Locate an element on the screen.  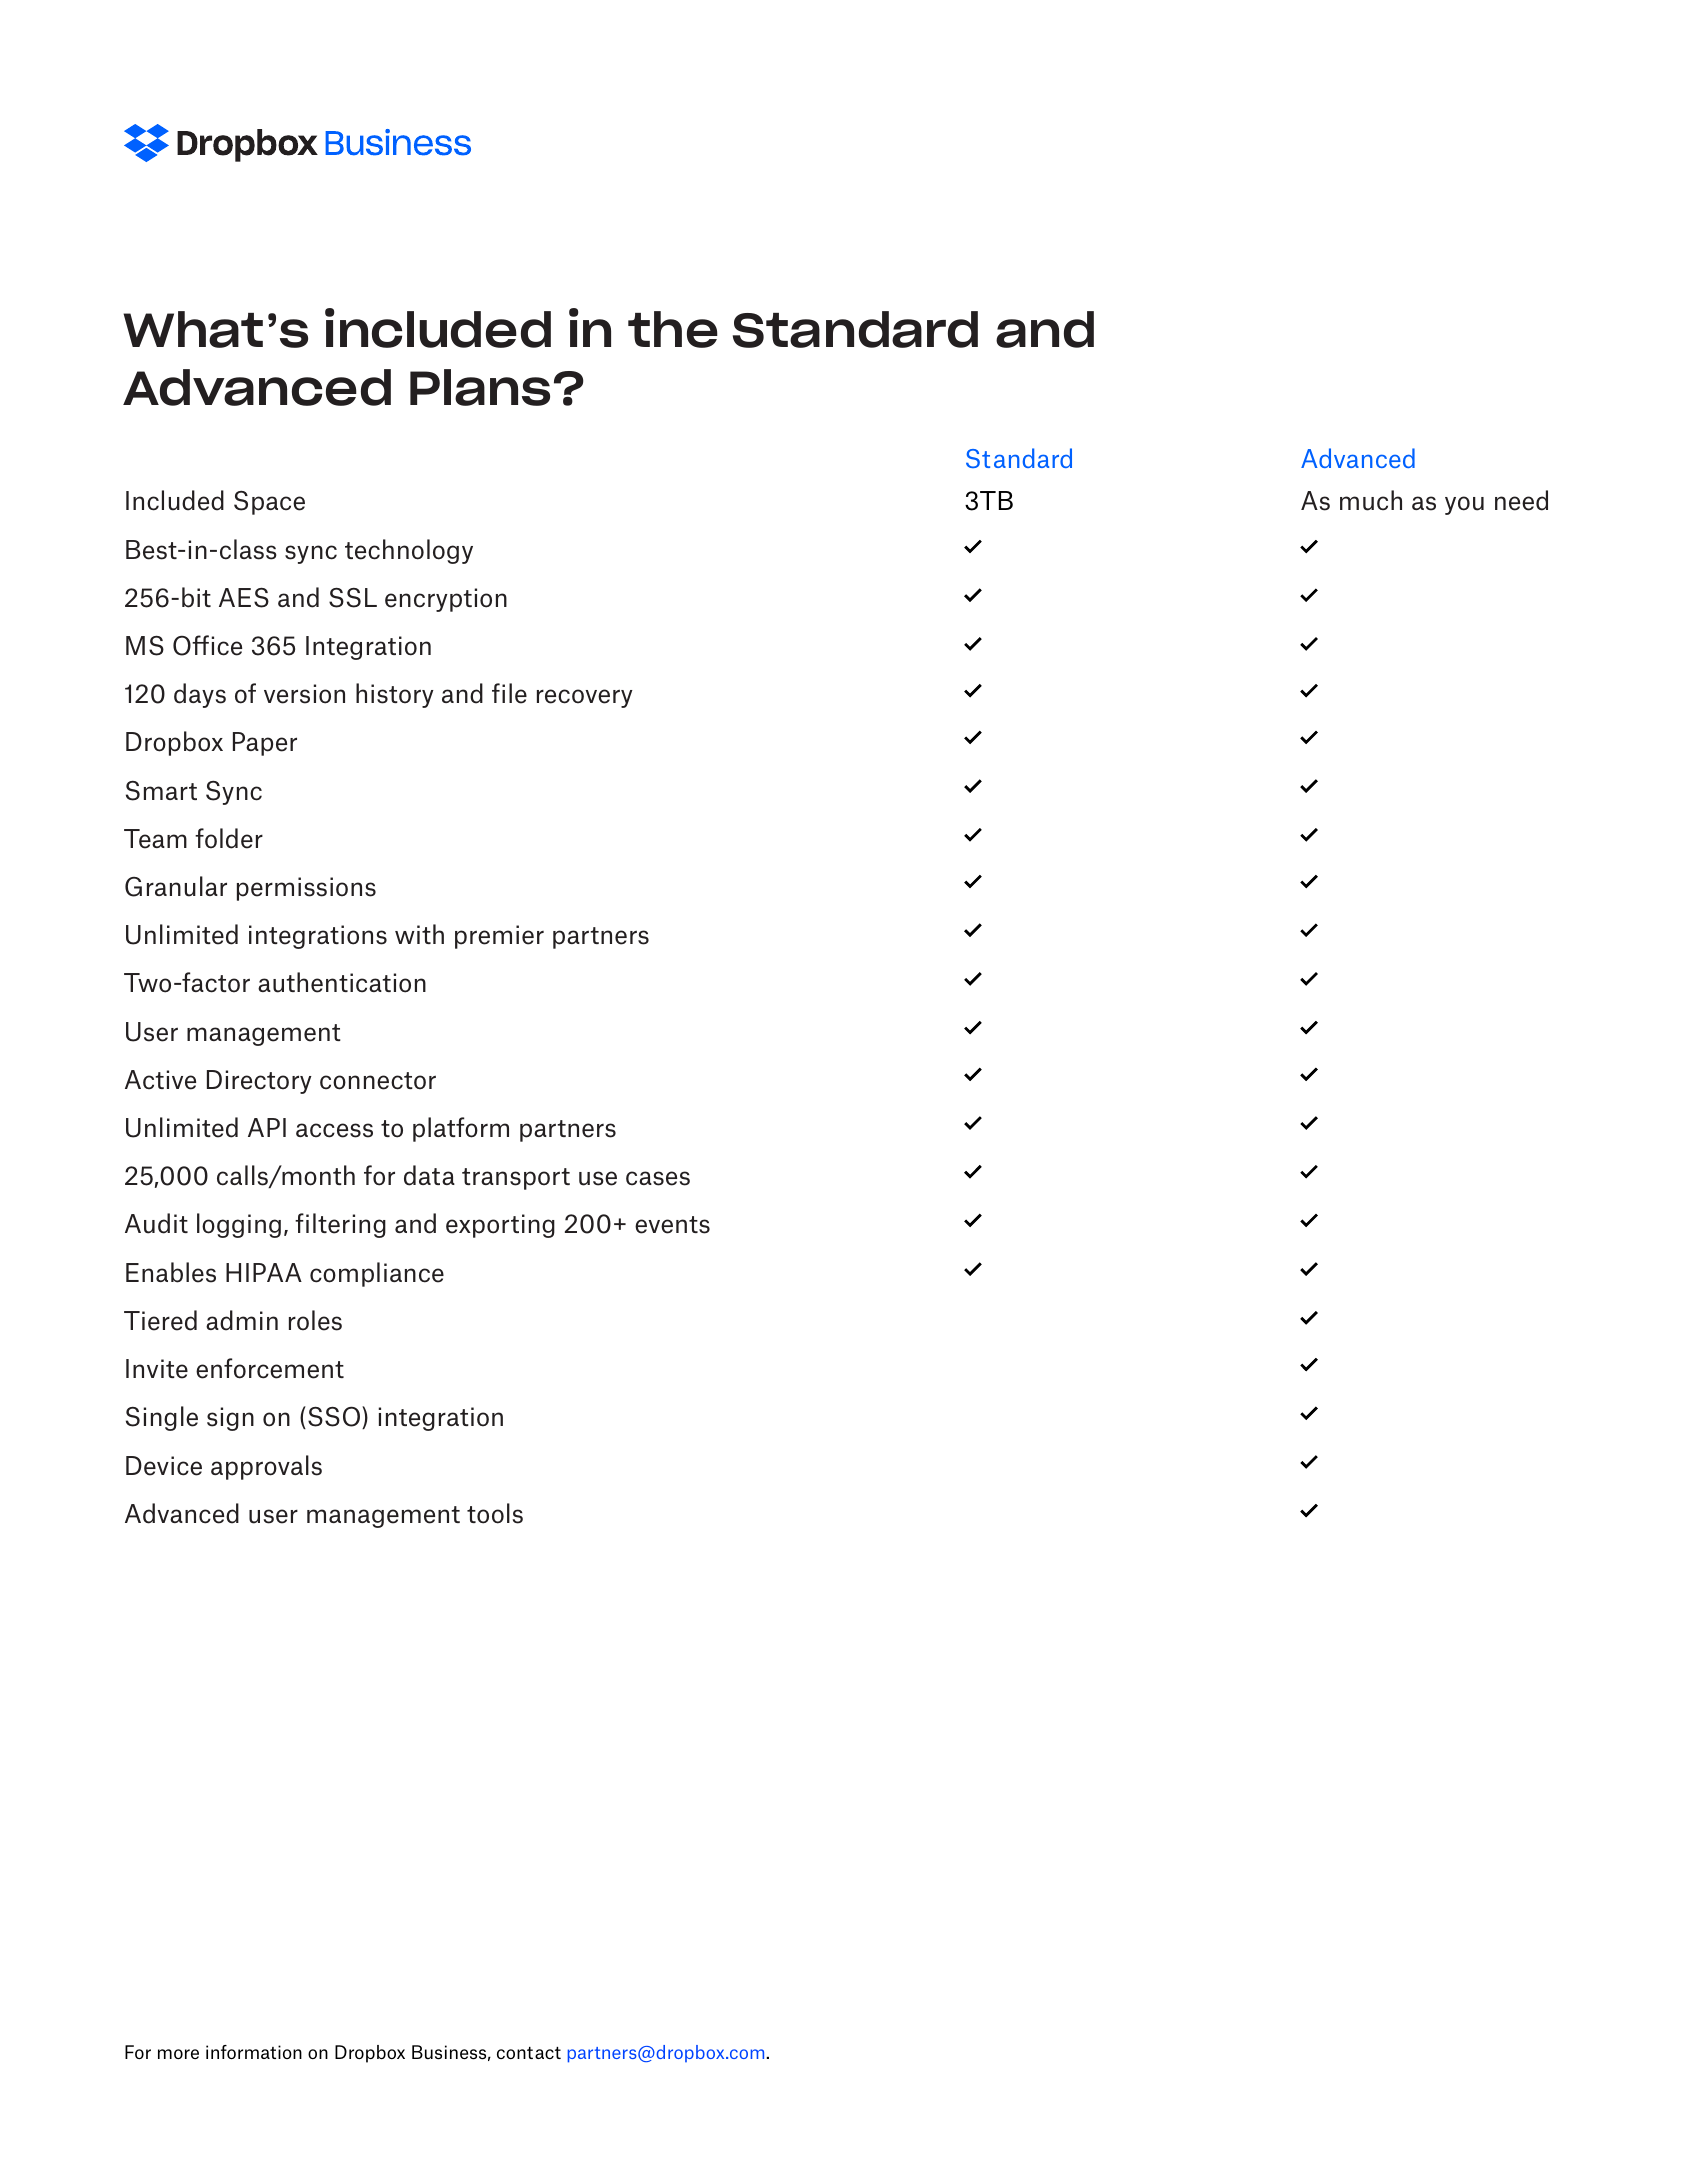
events is located at coordinates (672, 1225).
